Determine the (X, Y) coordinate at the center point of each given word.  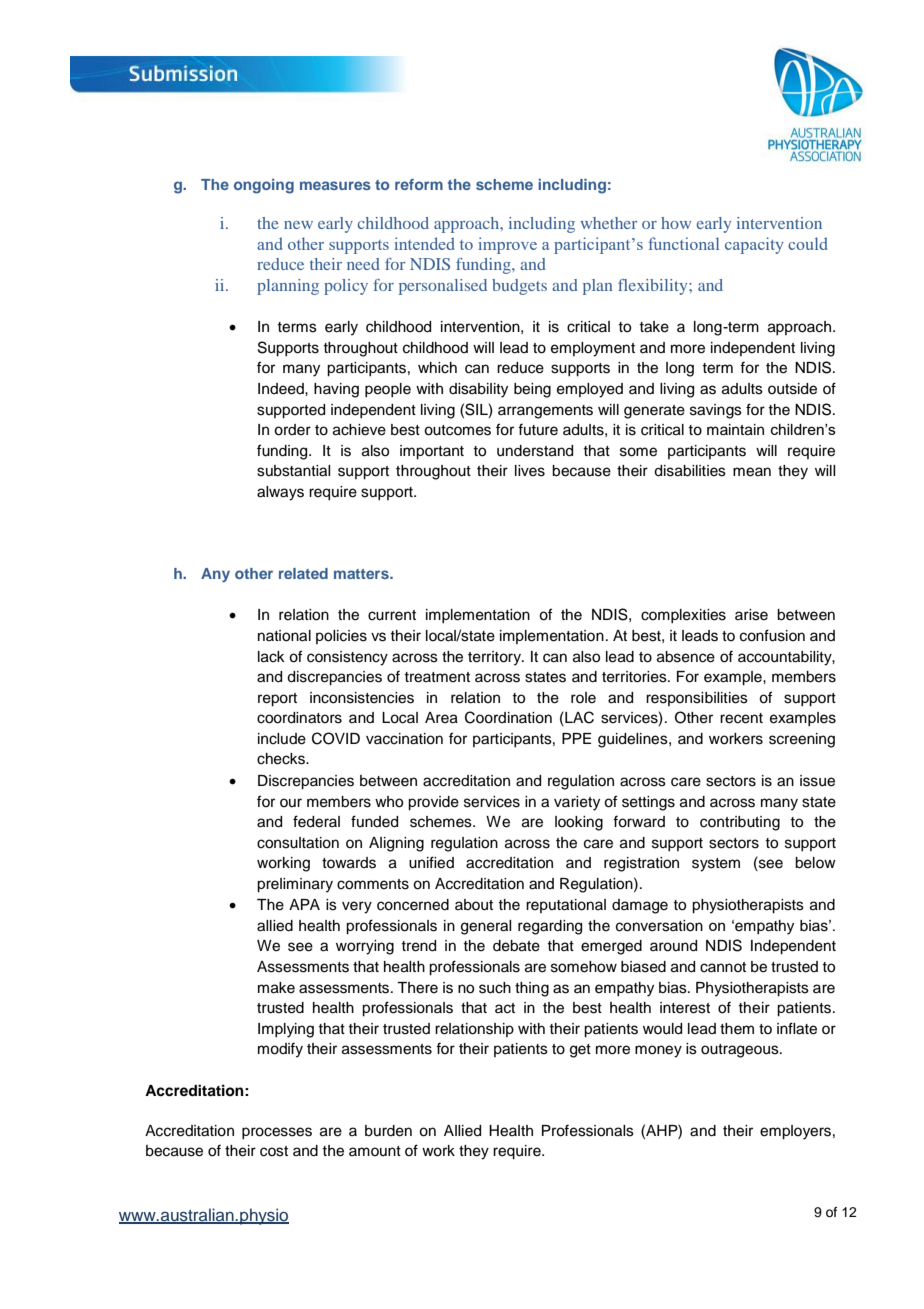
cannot (723, 967)
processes (277, 1133)
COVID (336, 738)
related (303, 573)
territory (495, 658)
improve (508, 245)
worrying (365, 947)
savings (716, 411)
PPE (576, 738)
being (532, 390)
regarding (550, 927)
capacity (754, 245)
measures (335, 185)
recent (741, 718)
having (336, 390)
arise (751, 615)
